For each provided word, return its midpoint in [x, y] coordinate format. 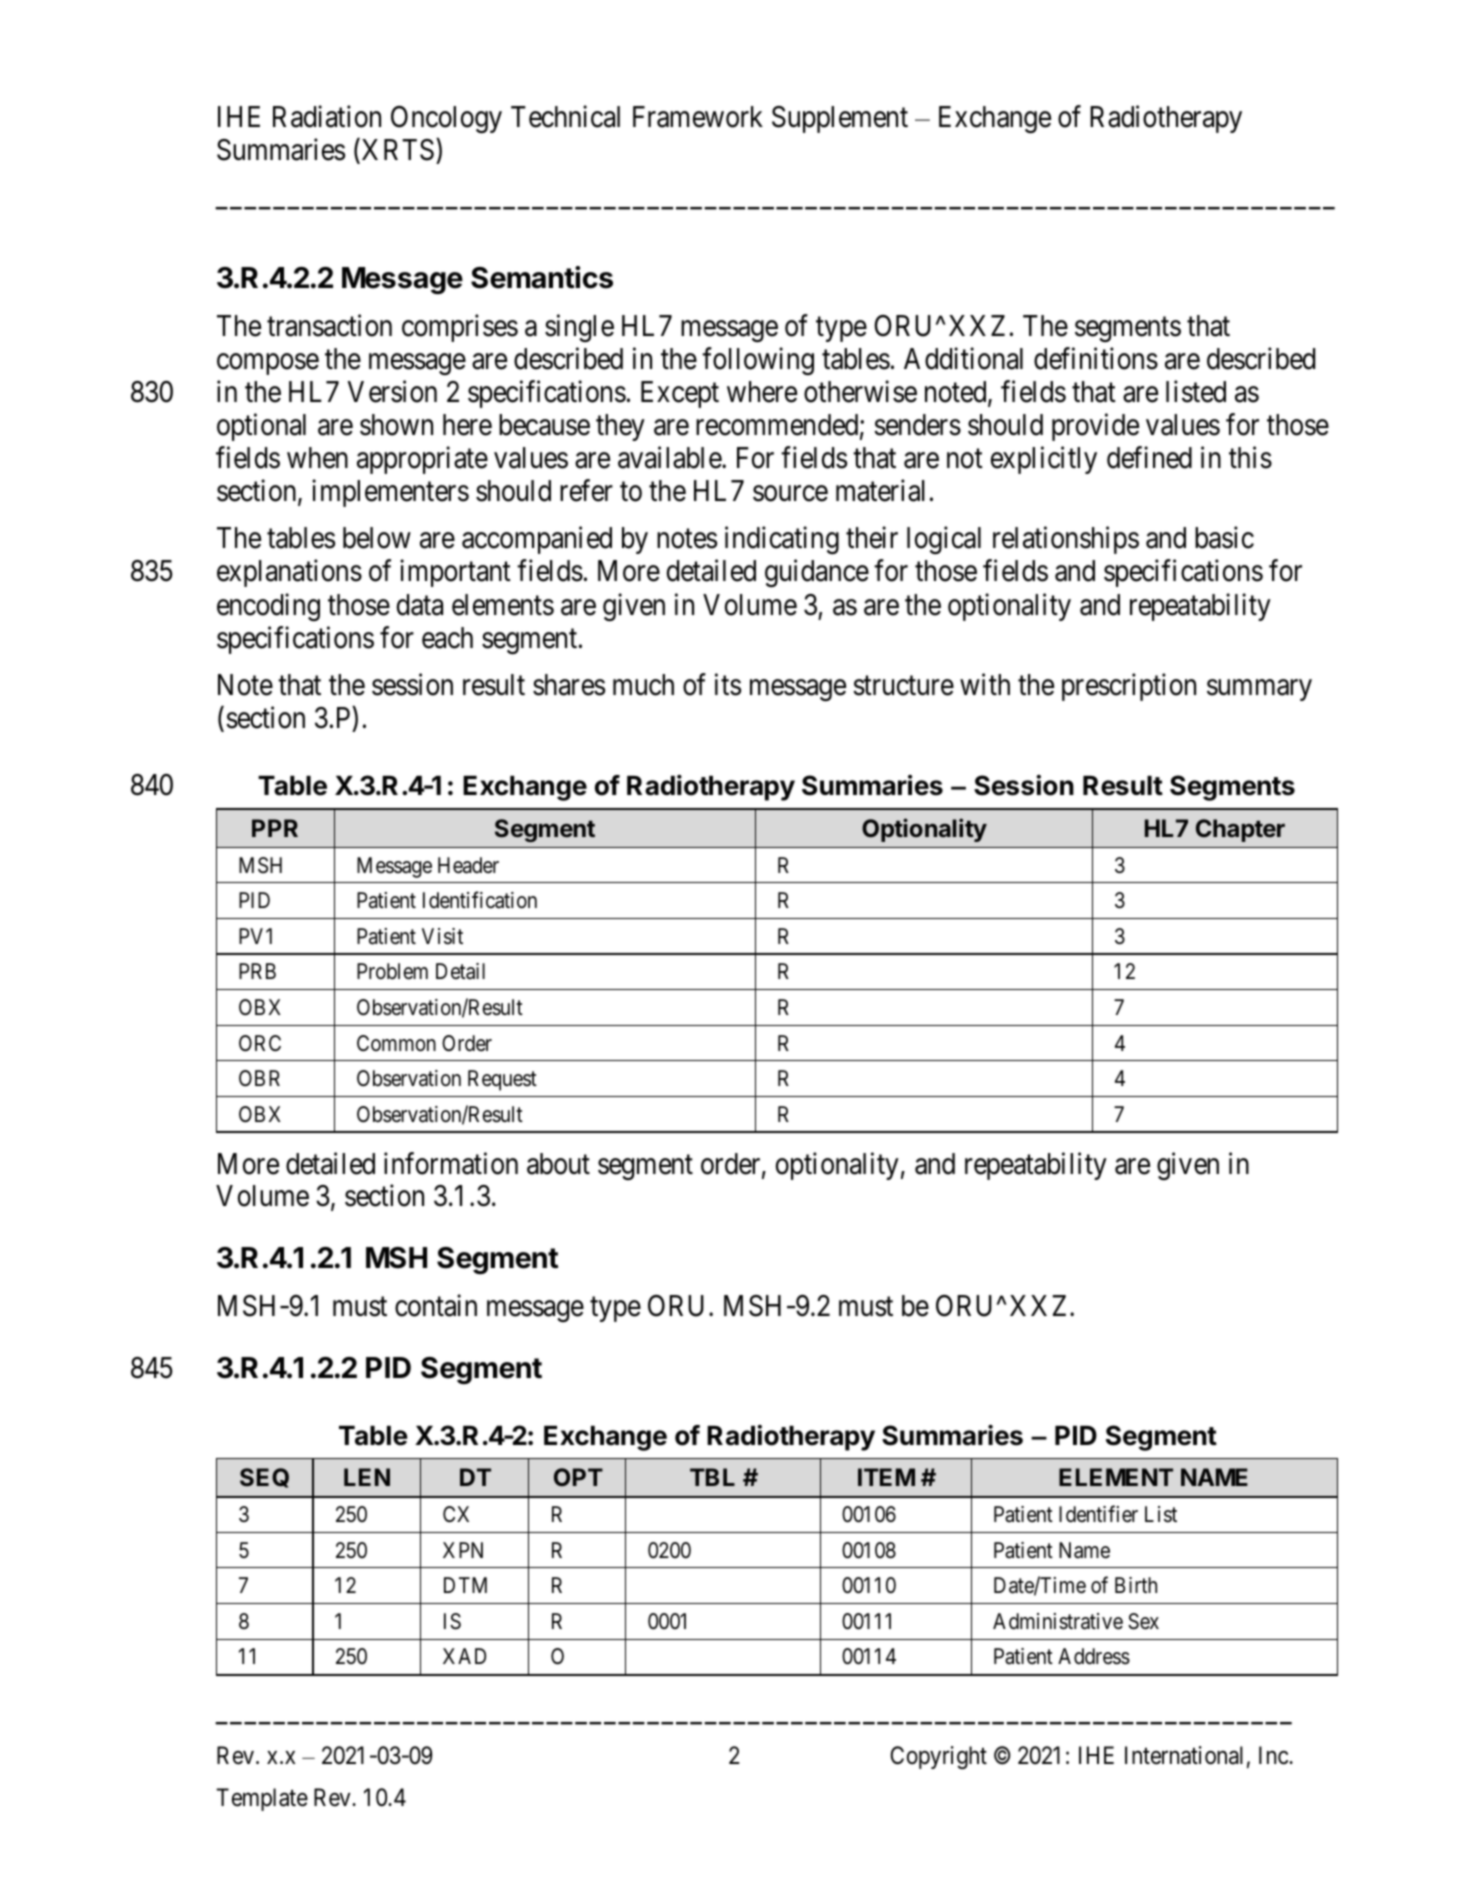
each [447, 638]
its [728, 685]
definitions [1096, 358]
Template [262, 1799]
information [451, 1163]
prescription [1129, 687]
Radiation [327, 117]
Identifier [1098, 1514]
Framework [698, 117]
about [558, 1164]
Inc [1274, 1756]
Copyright [938, 1757]
